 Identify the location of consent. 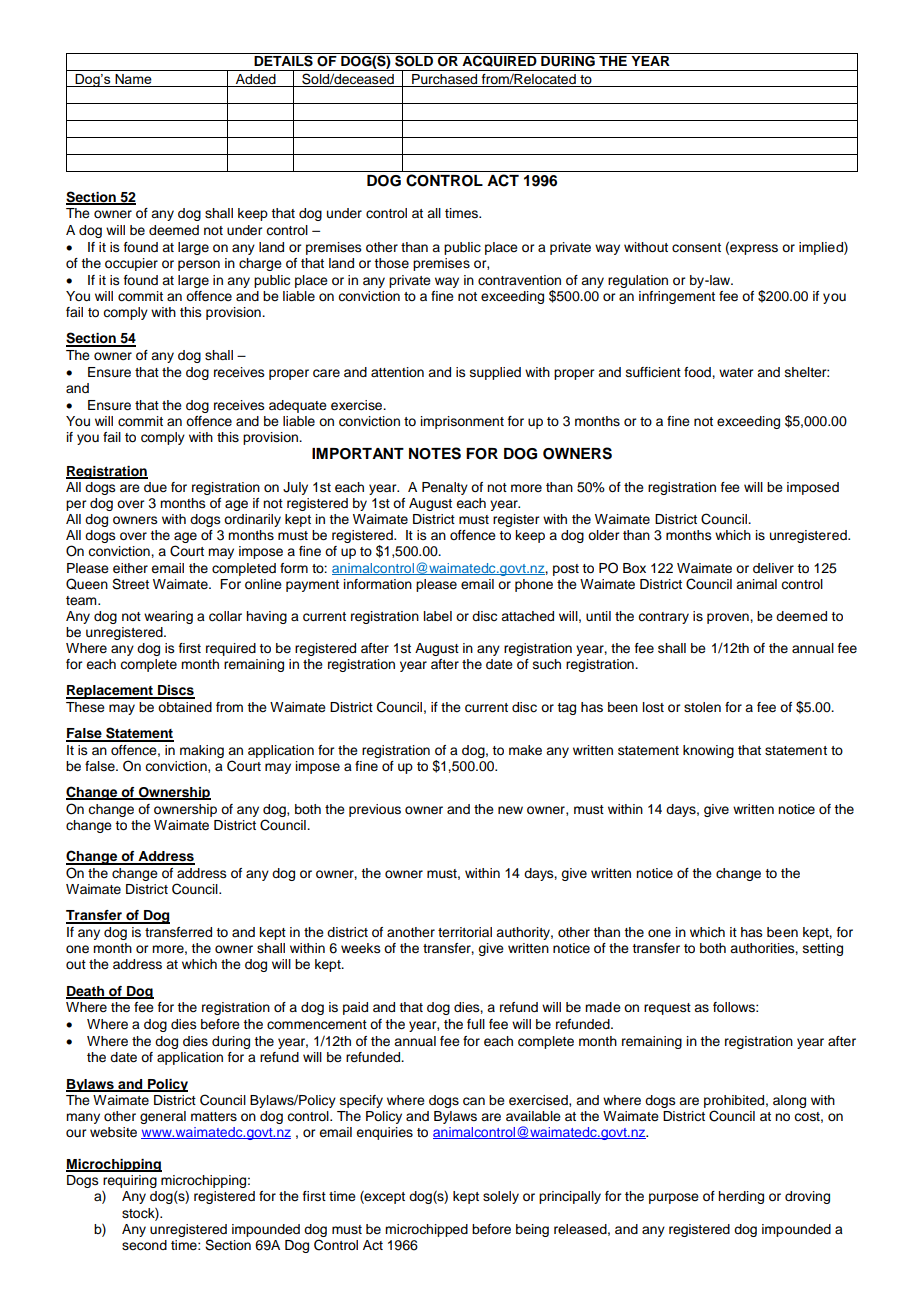
(696, 248).
